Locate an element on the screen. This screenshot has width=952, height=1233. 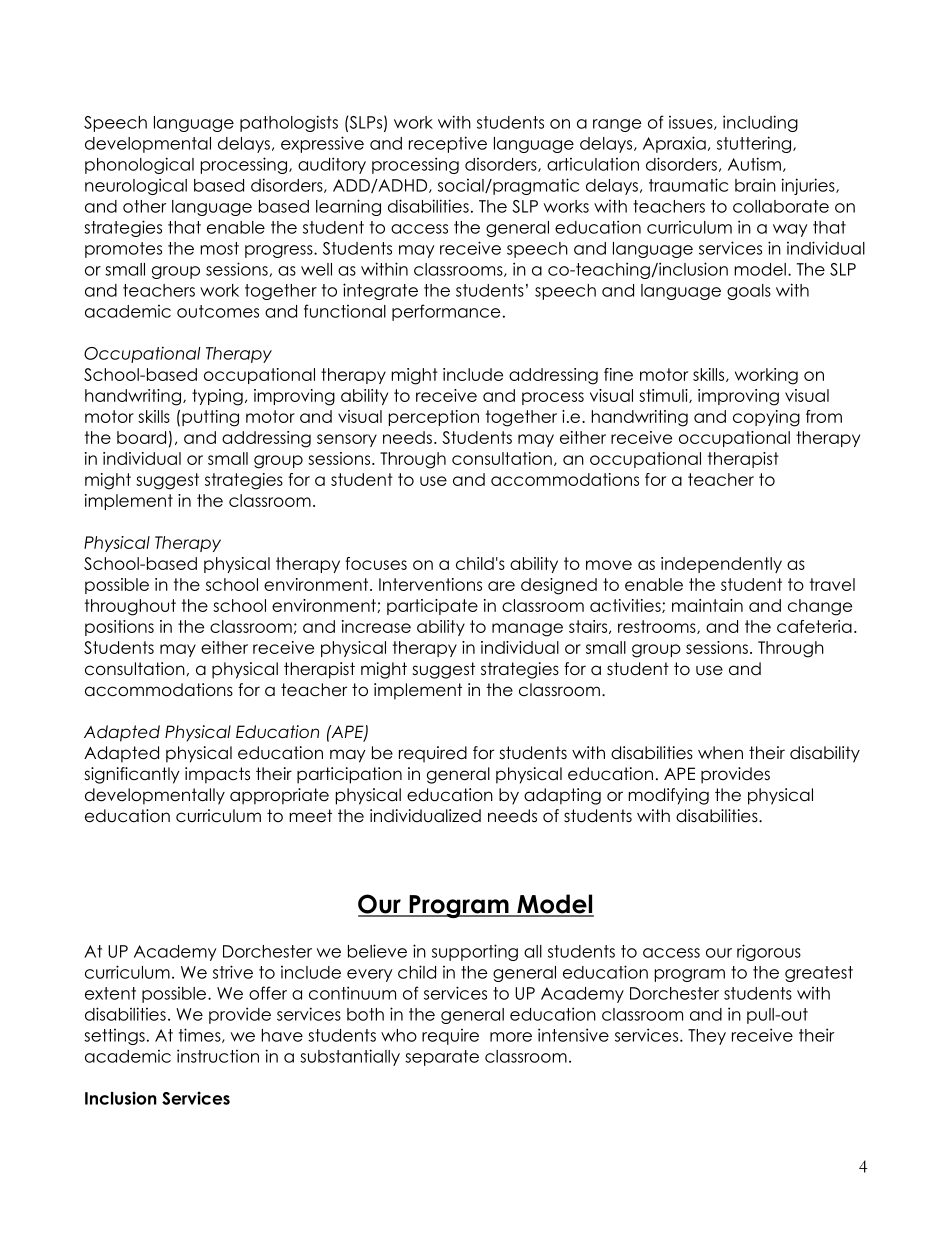
are is located at coordinates (501, 586).
